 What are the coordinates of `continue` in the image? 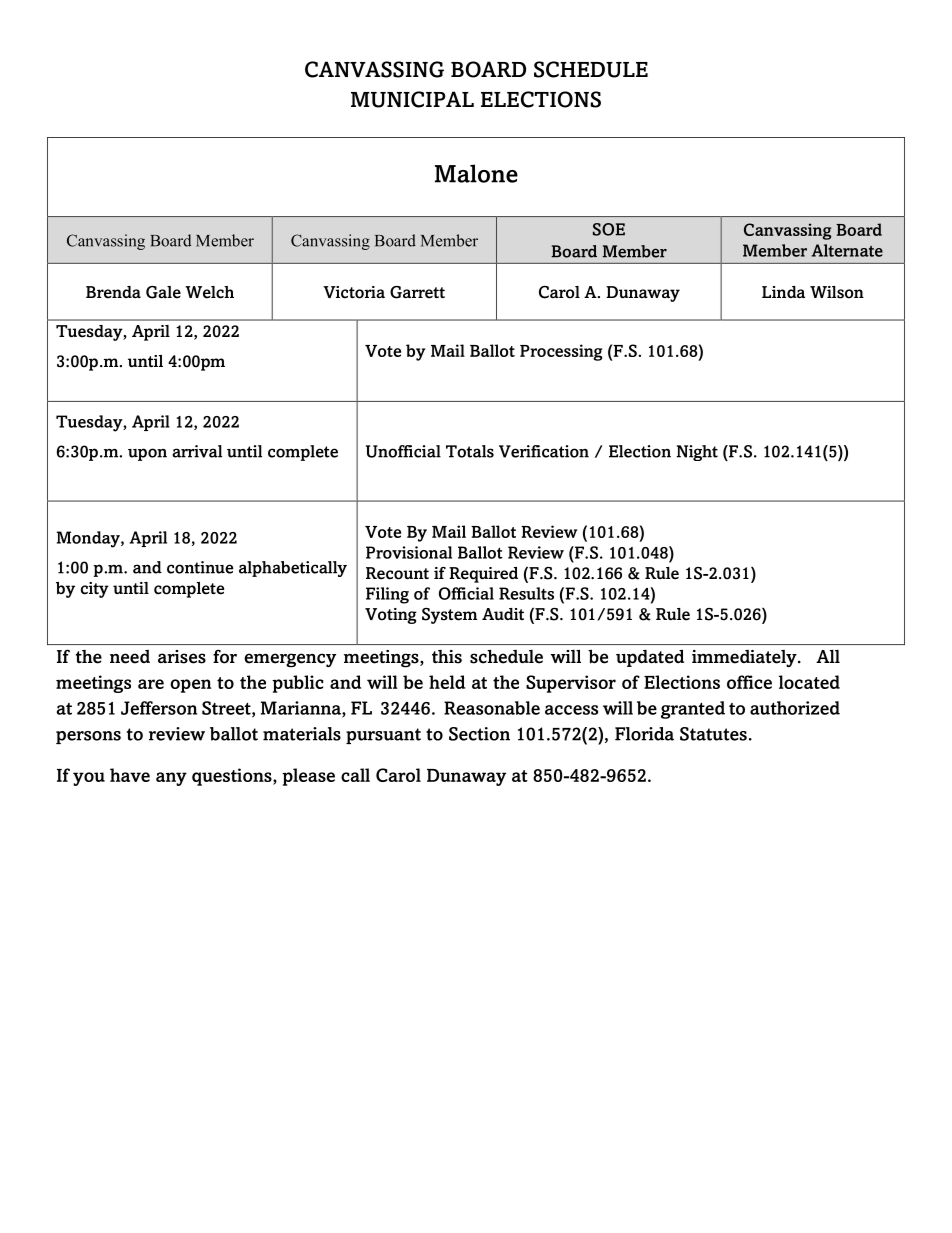 It's located at (200, 567).
